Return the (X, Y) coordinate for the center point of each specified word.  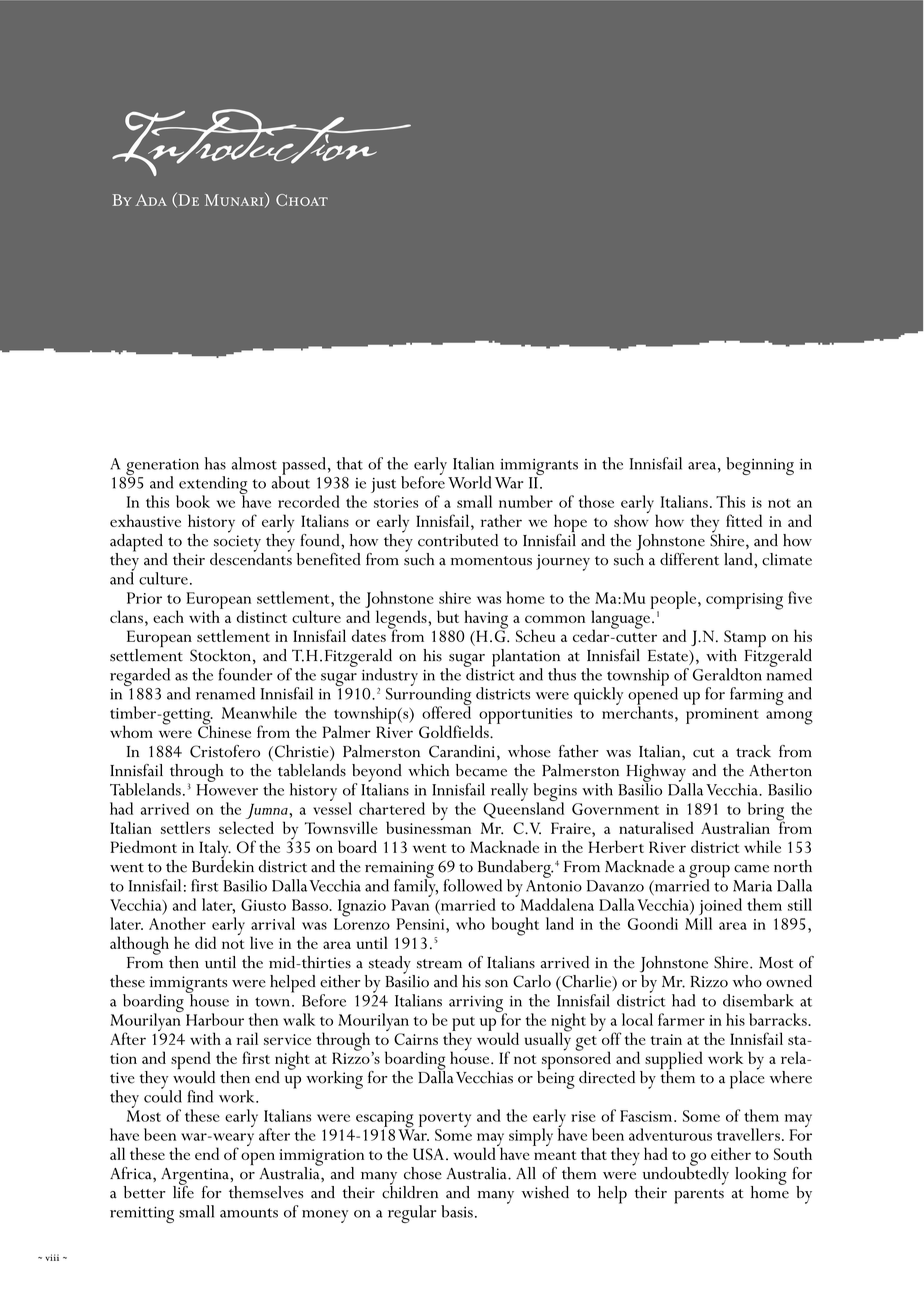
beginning (760, 466)
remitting (142, 1215)
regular (412, 1214)
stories (396, 502)
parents (699, 1196)
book (193, 501)
